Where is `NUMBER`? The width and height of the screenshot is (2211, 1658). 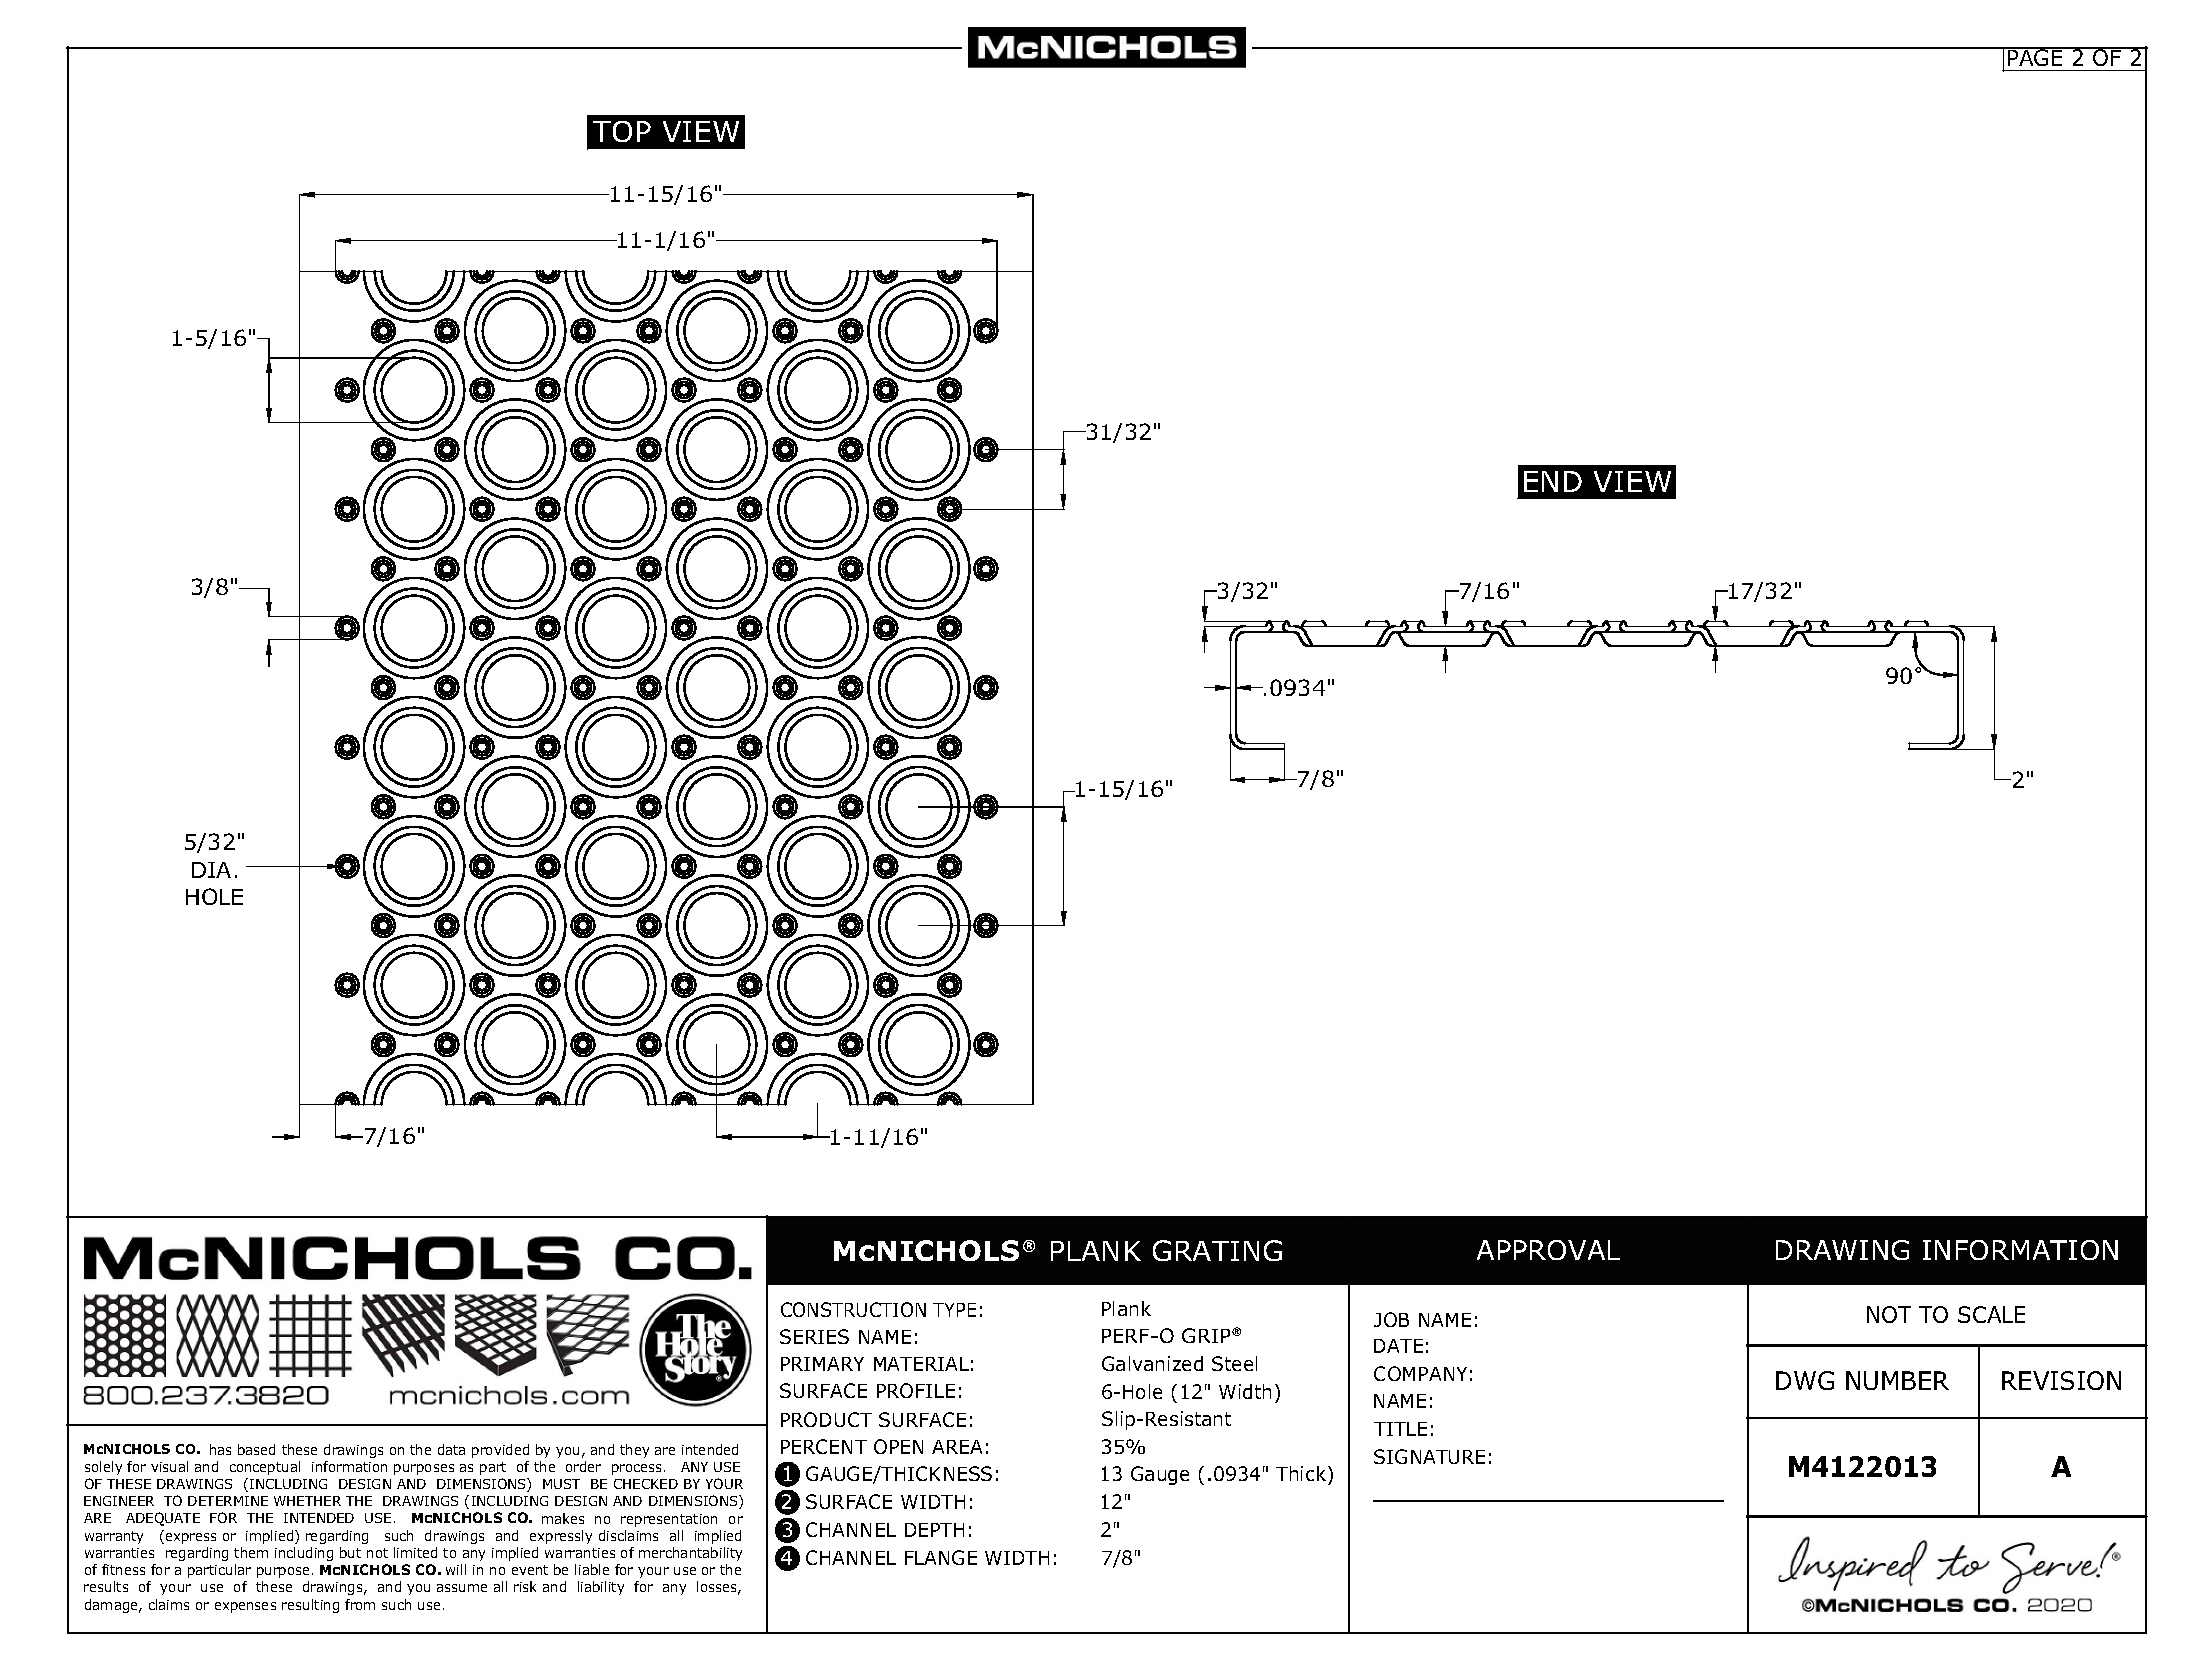 NUMBER is located at coordinates (1897, 1380).
